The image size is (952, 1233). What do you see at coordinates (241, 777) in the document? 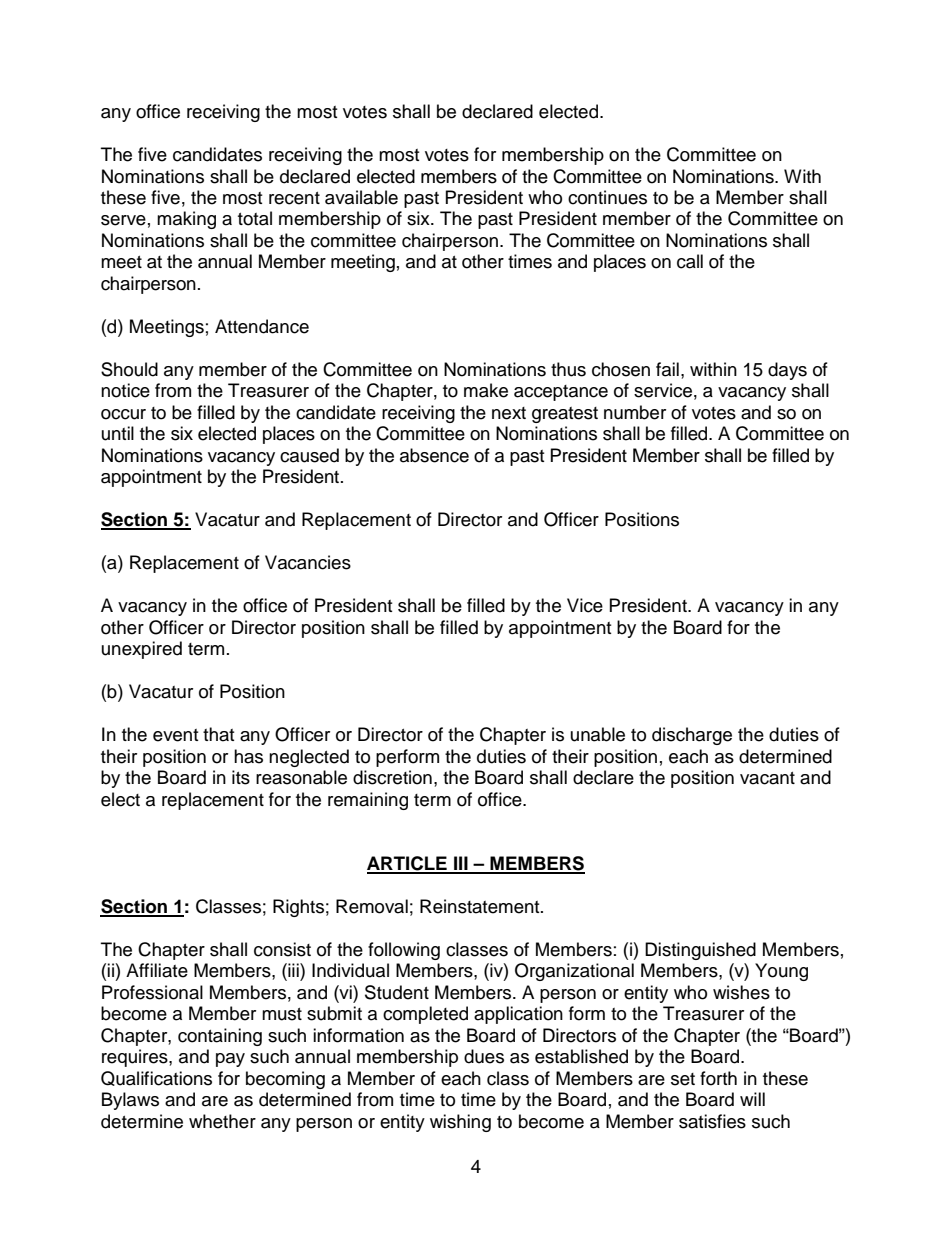
I see `its` at bounding box center [241, 777].
